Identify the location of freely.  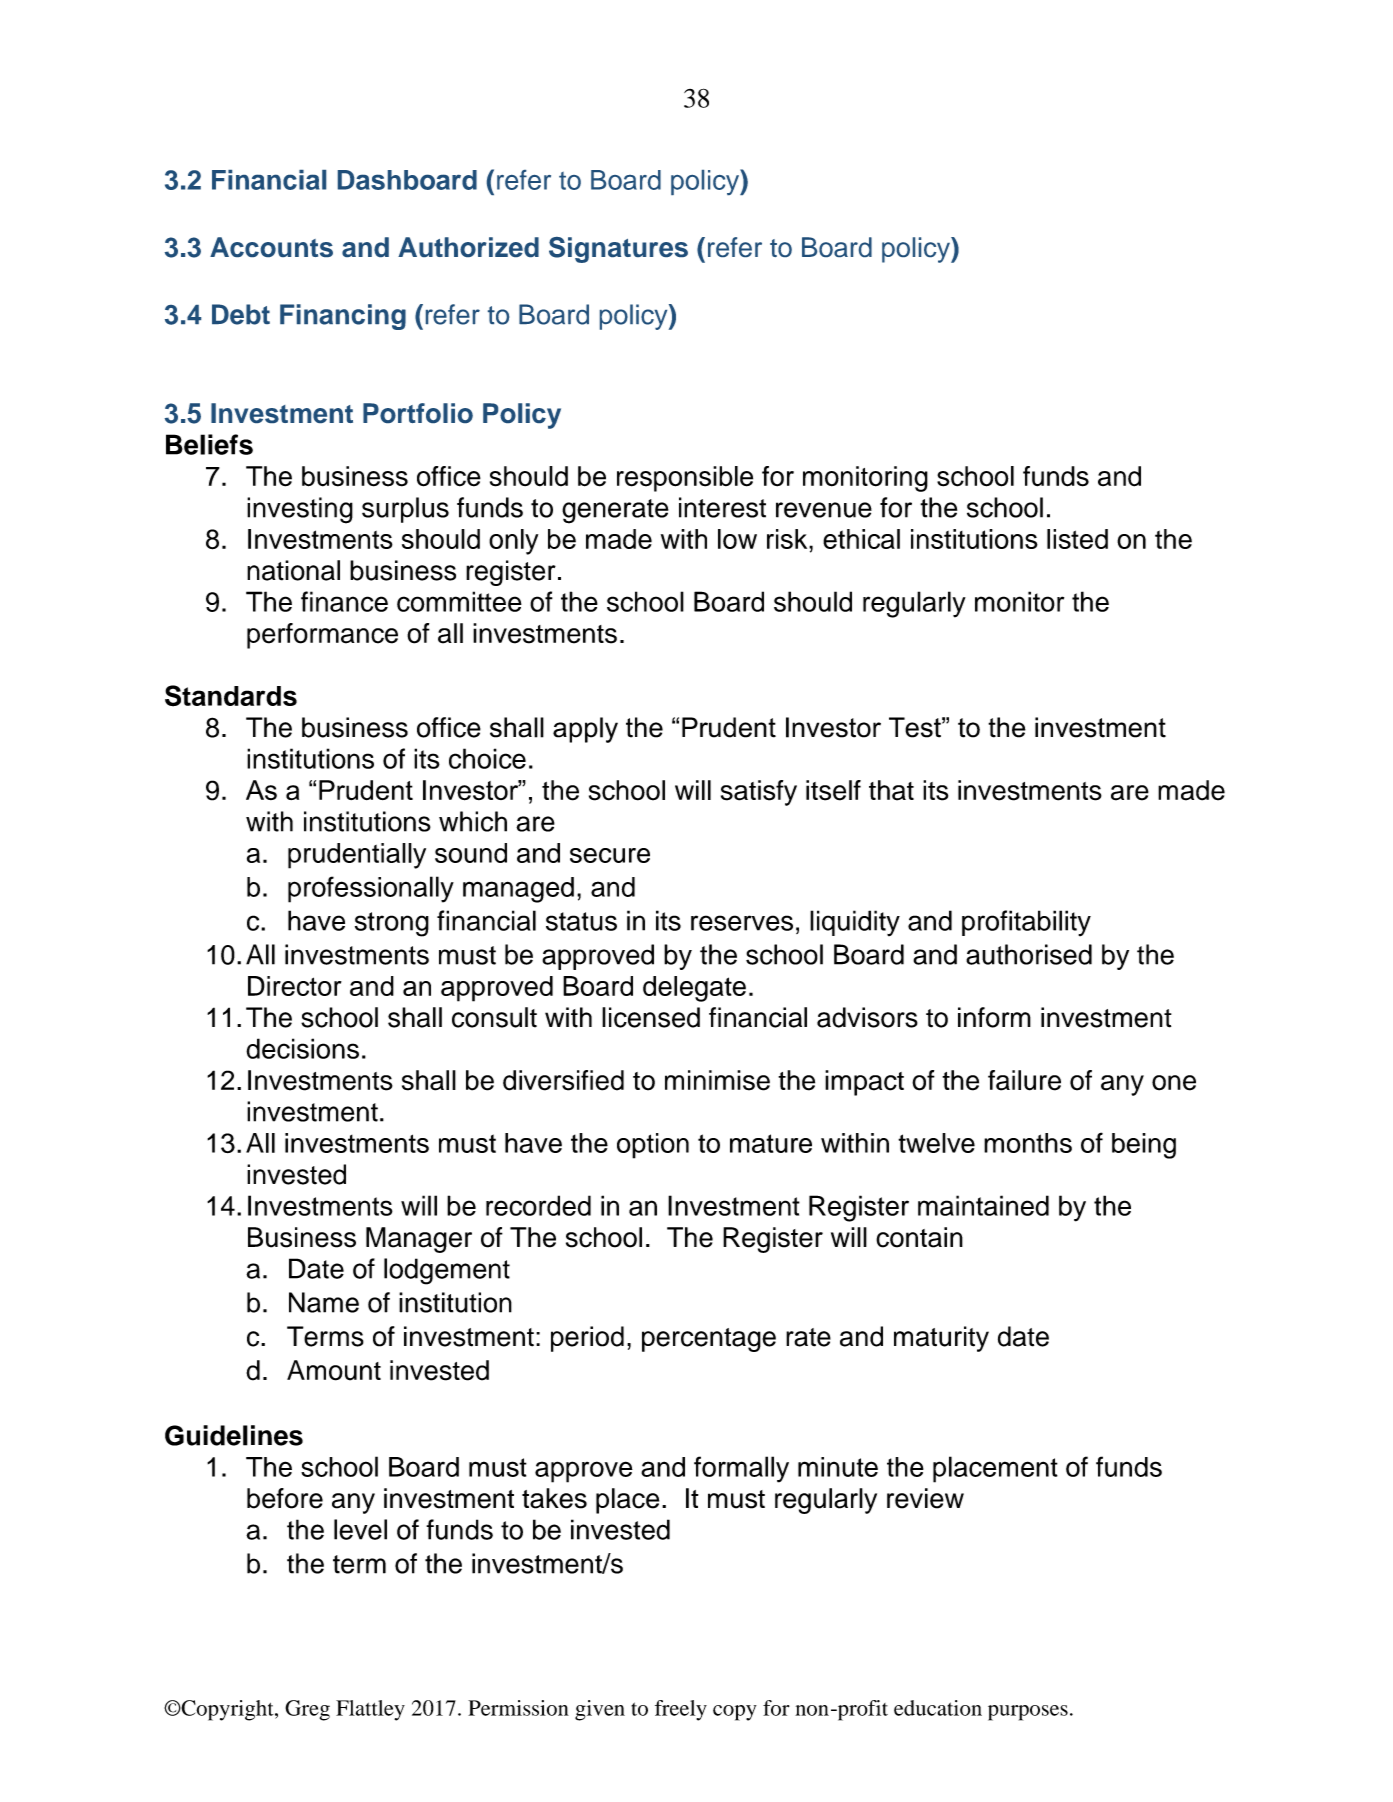
(681, 1710).
